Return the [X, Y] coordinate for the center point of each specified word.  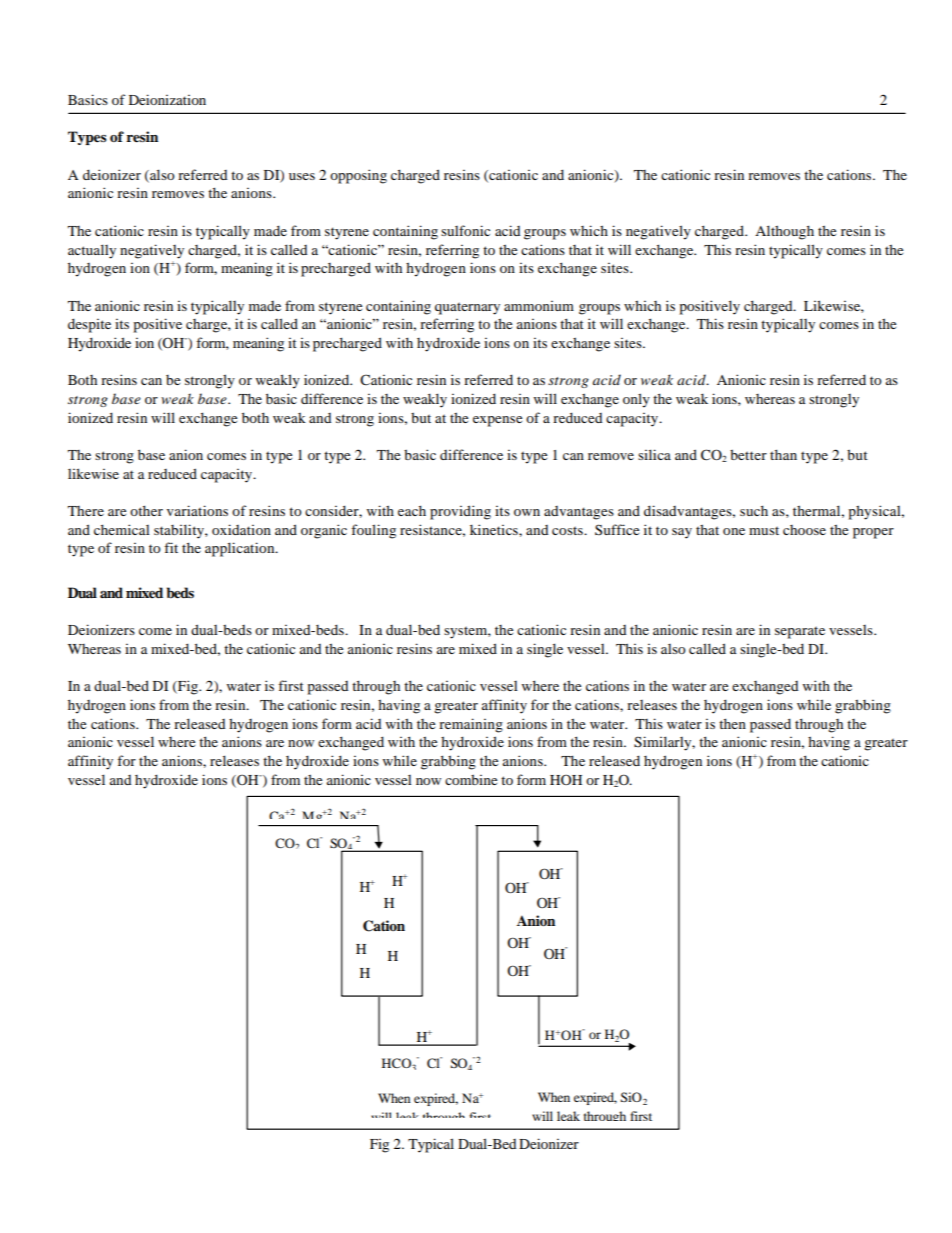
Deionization [167, 99]
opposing [358, 176]
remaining [471, 725]
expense [497, 421]
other [146, 510]
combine [471, 779]
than [783, 454]
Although [784, 232]
